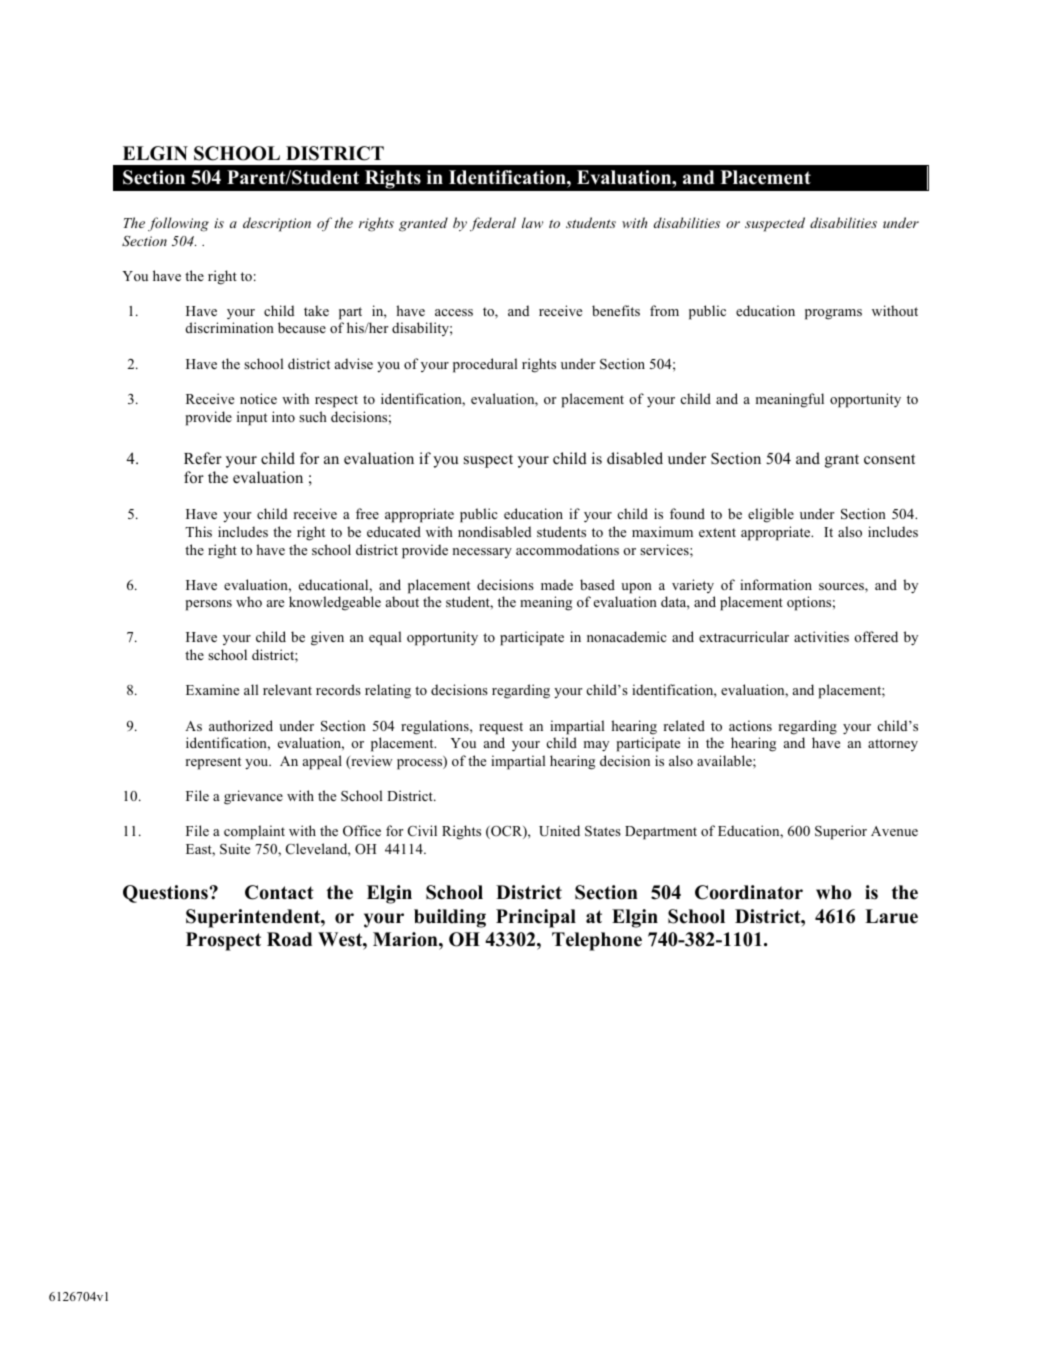  I want to click on actions, so click(750, 725).
